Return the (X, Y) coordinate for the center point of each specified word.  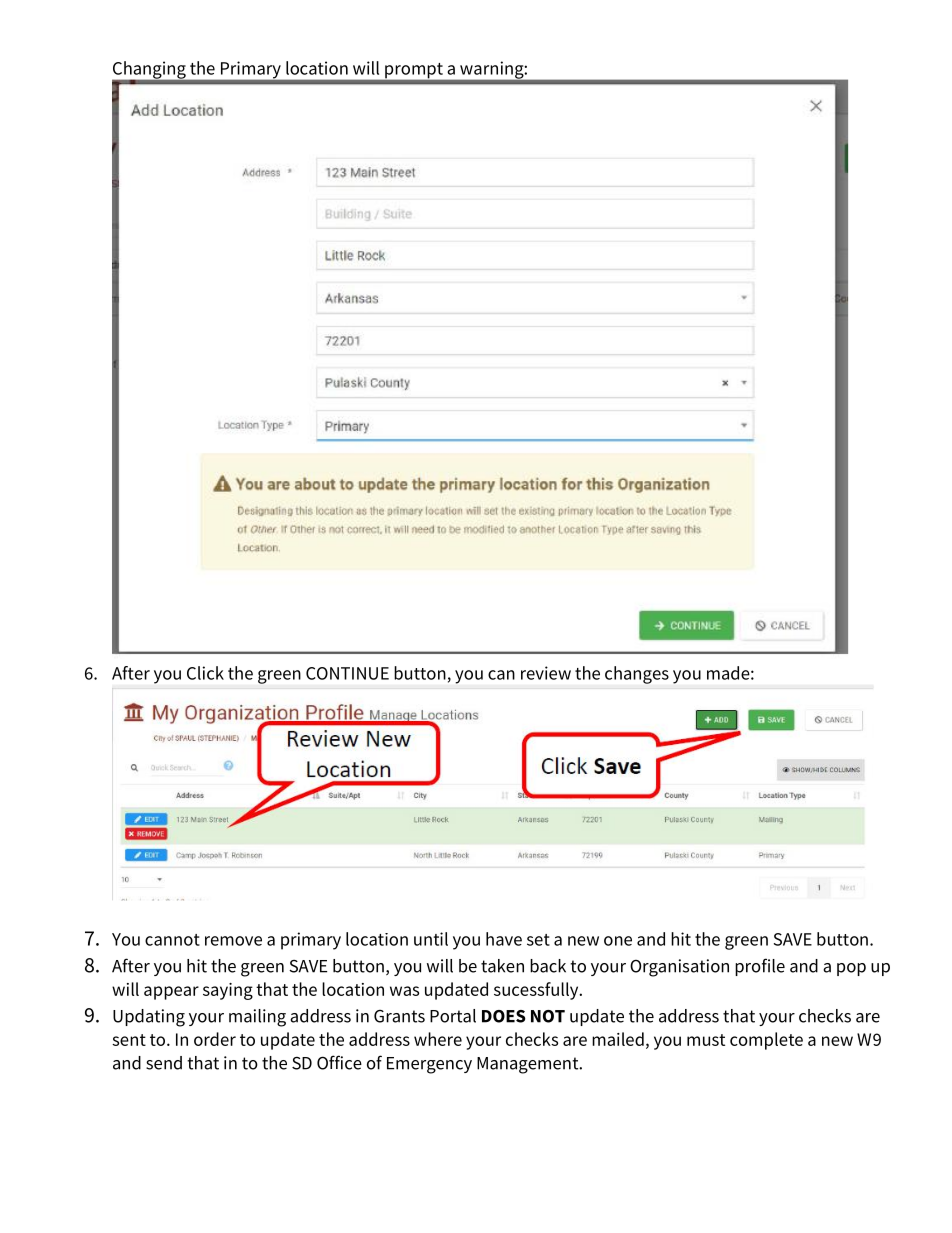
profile (760, 967)
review (546, 673)
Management (529, 1065)
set (538, 940)
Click (205, 673)
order (215, 1039)
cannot (172, 940)
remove (233, 941)
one (618, 941)
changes (637, 675)
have (504, 939)
